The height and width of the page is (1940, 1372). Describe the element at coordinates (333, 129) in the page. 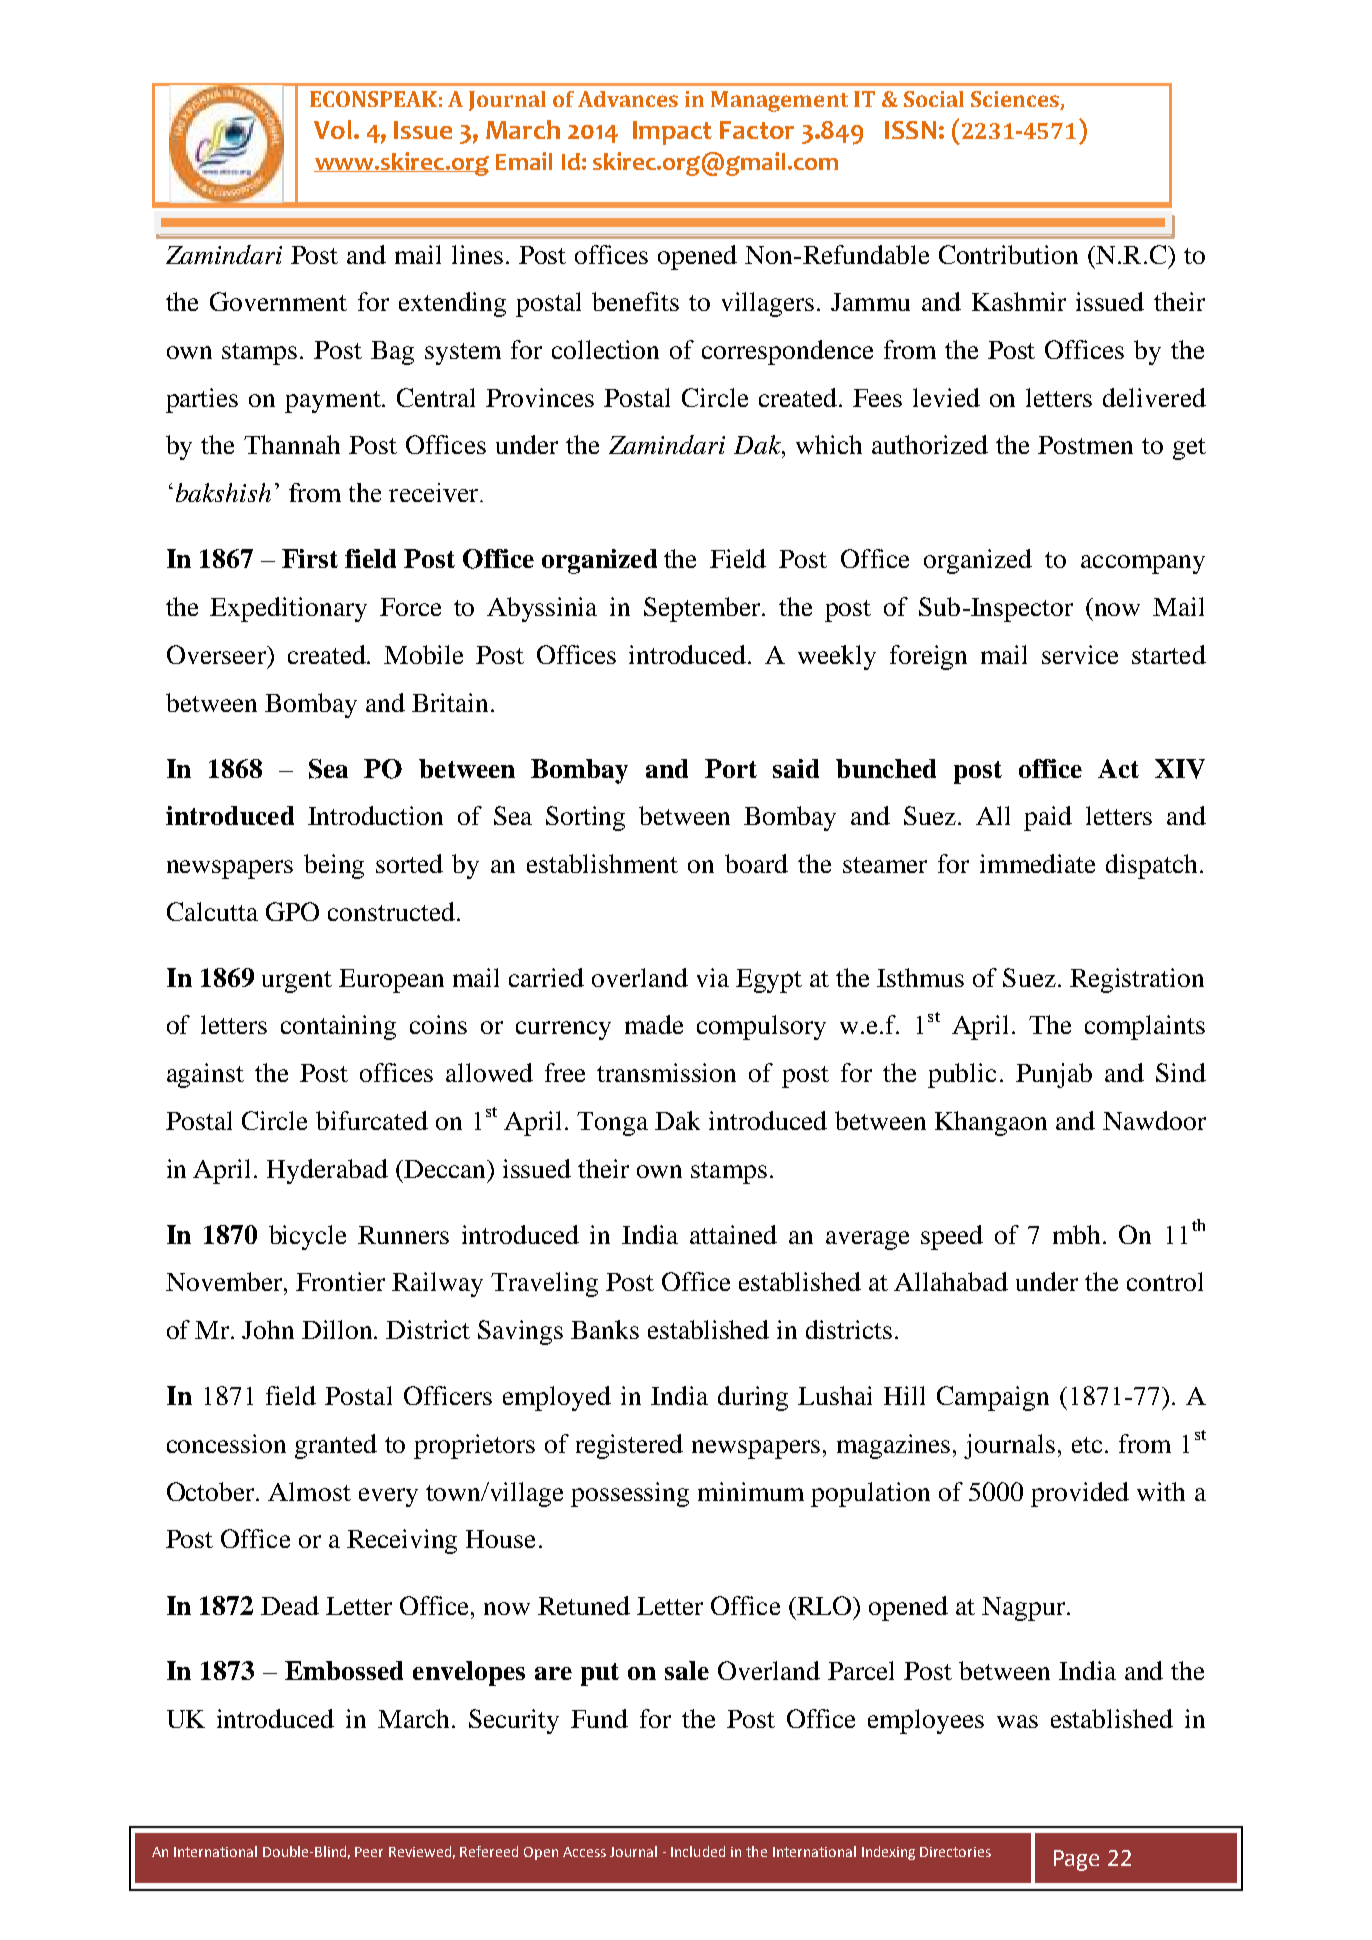

I see `Vol` at that location.
